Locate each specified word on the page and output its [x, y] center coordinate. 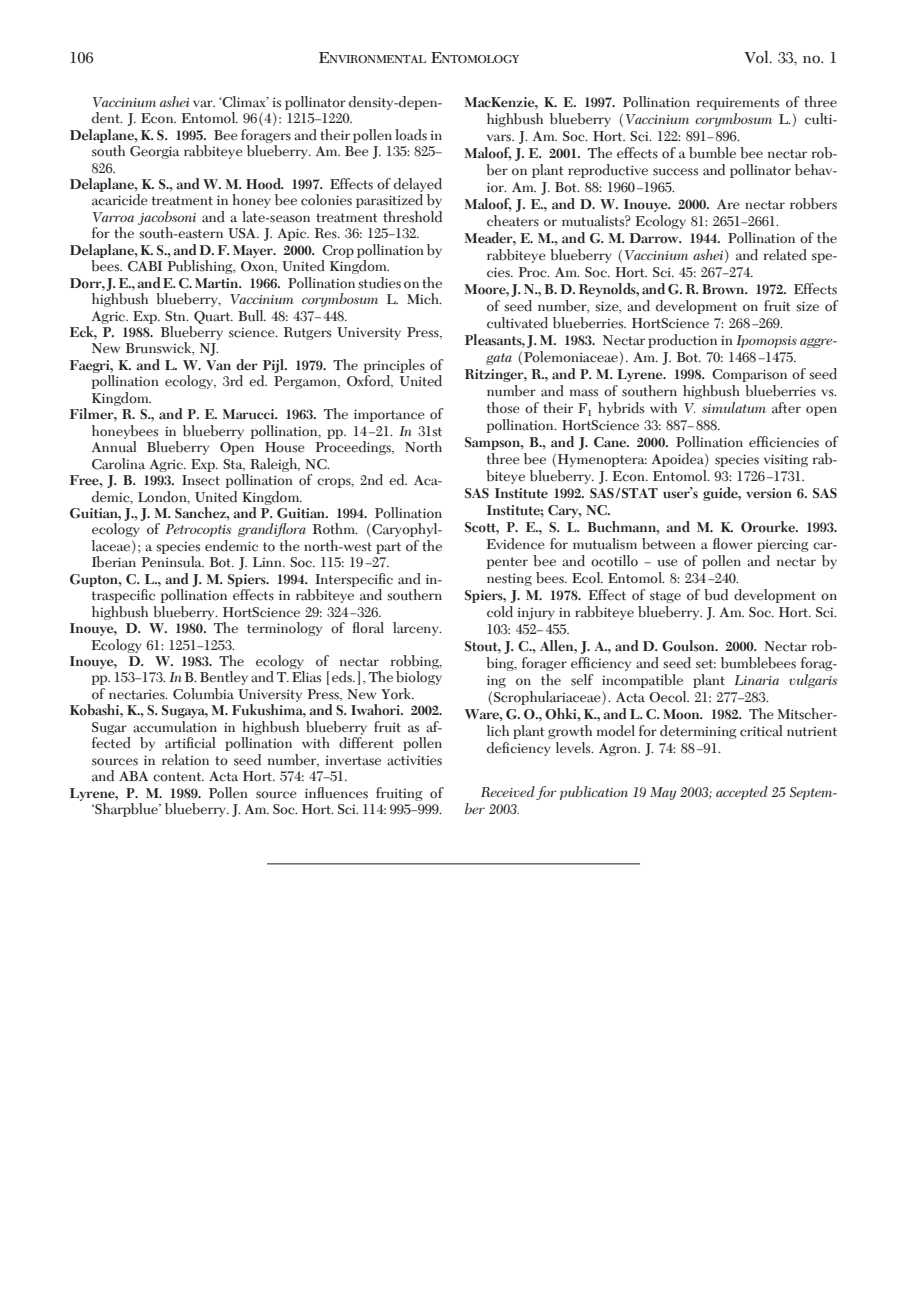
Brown [724, 289]
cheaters [513, 221]
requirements [738, 103]
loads [411, 135]
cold [500, 612]
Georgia [155, 152]
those [503, 408]
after [786, 408]
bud [716, 595]
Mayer [254, 251]
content [178, 777]
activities [414, 760]
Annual [114, 447]
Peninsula [172, 562]
